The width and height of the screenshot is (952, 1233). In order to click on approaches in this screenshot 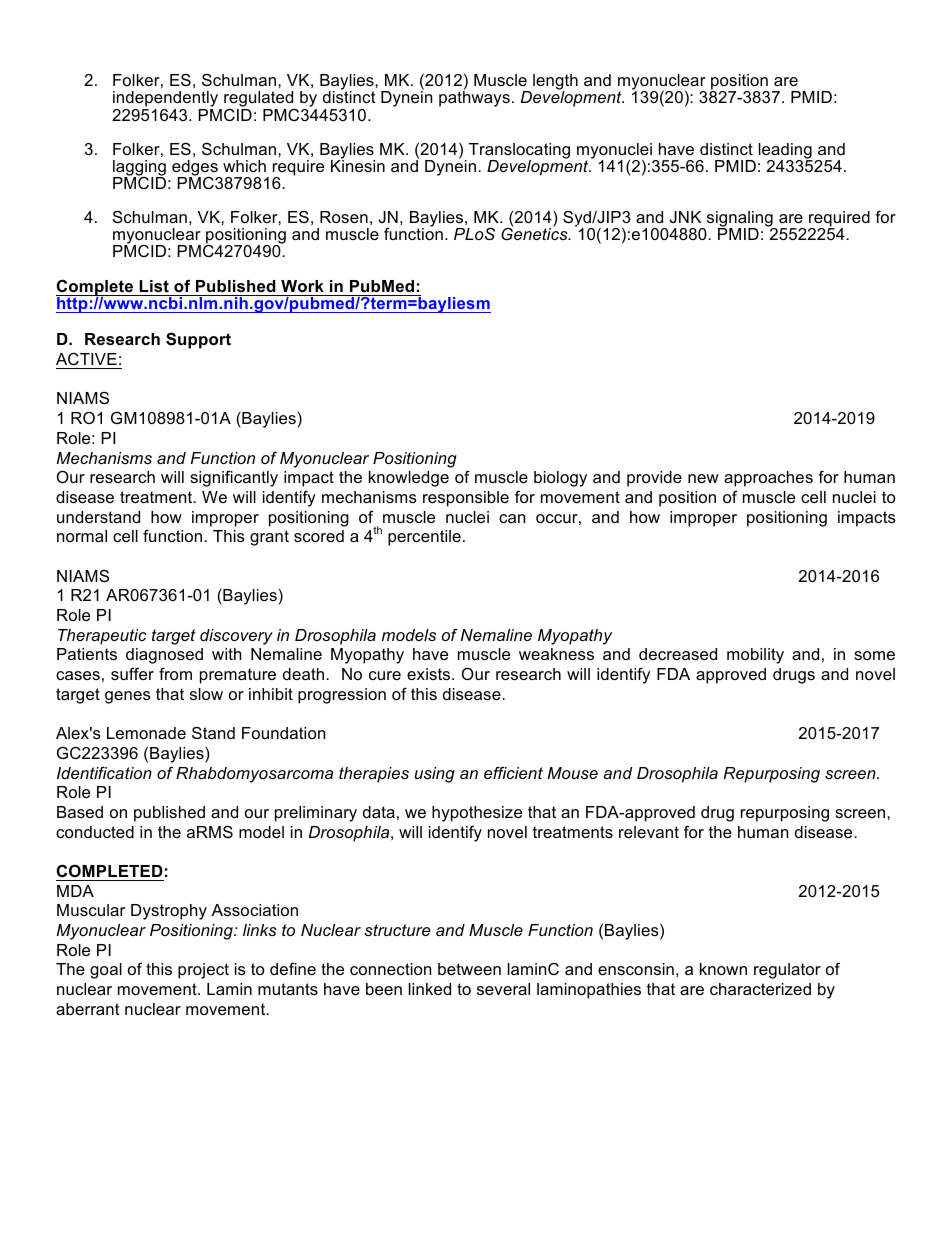, I will do `click(768, 479)`.
